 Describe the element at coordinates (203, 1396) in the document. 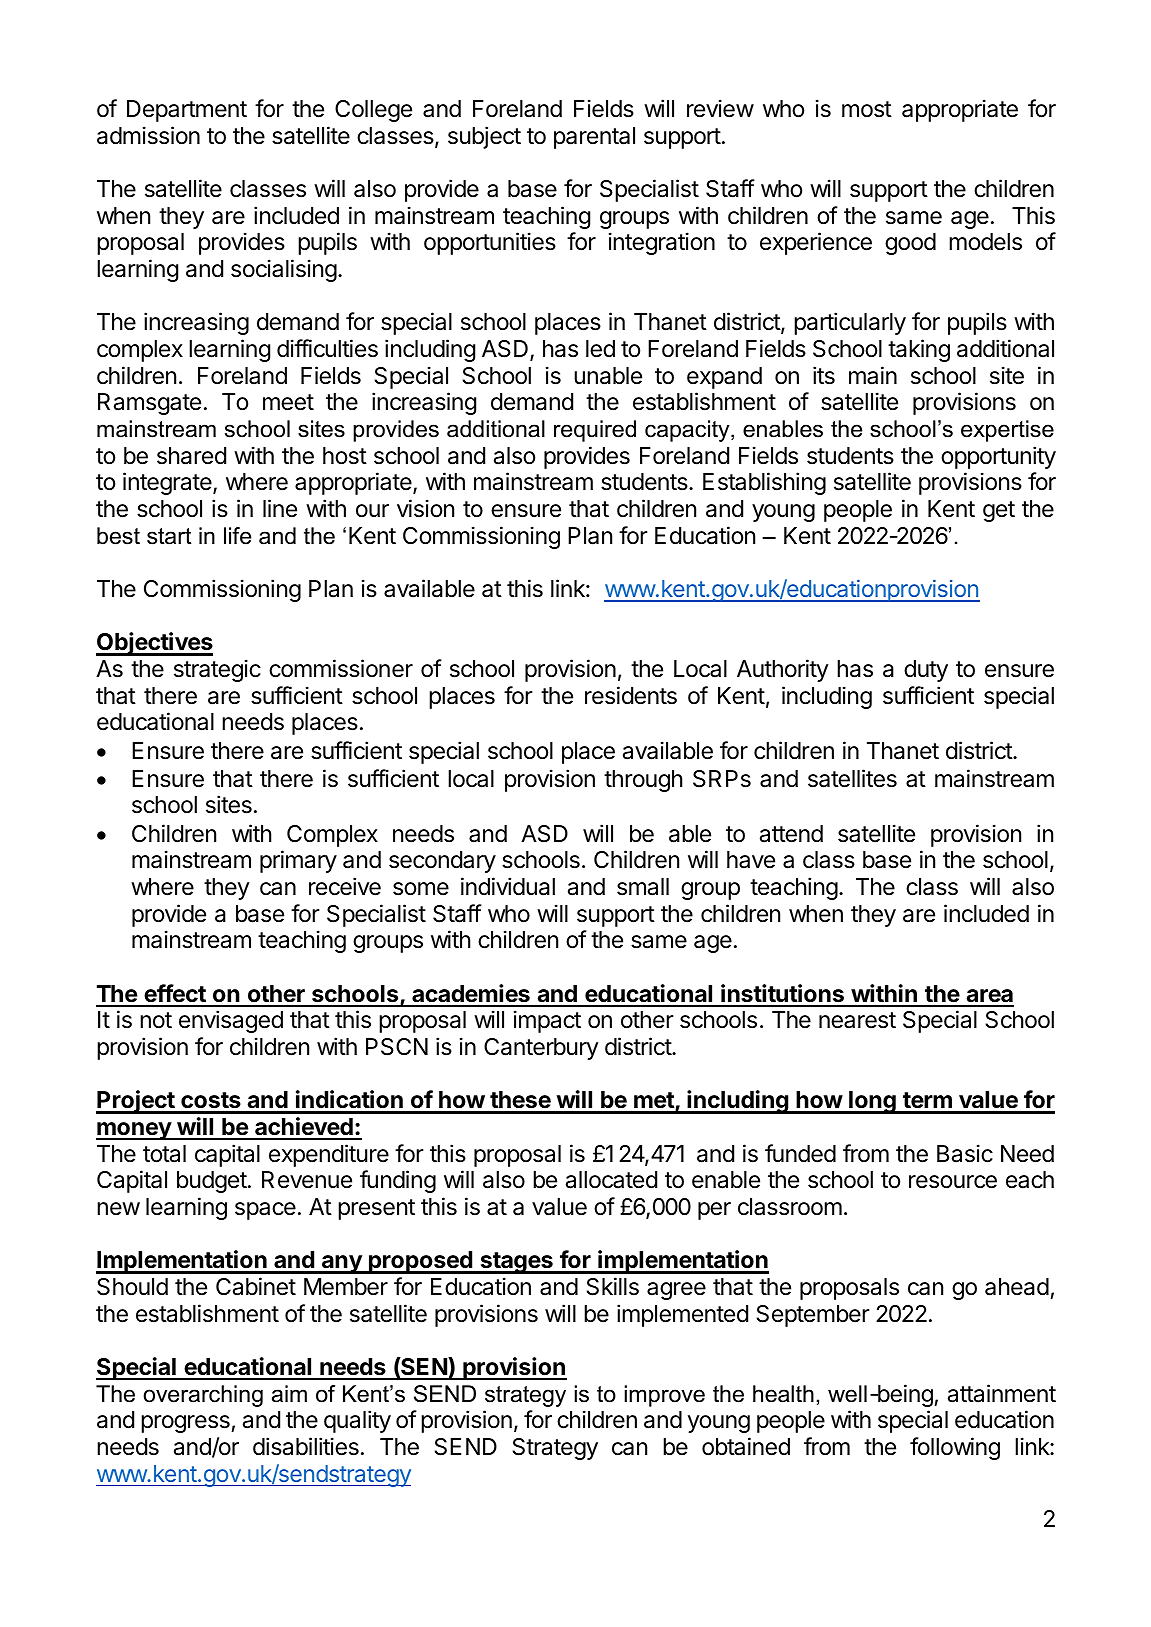

I see `overarching` at that location.
